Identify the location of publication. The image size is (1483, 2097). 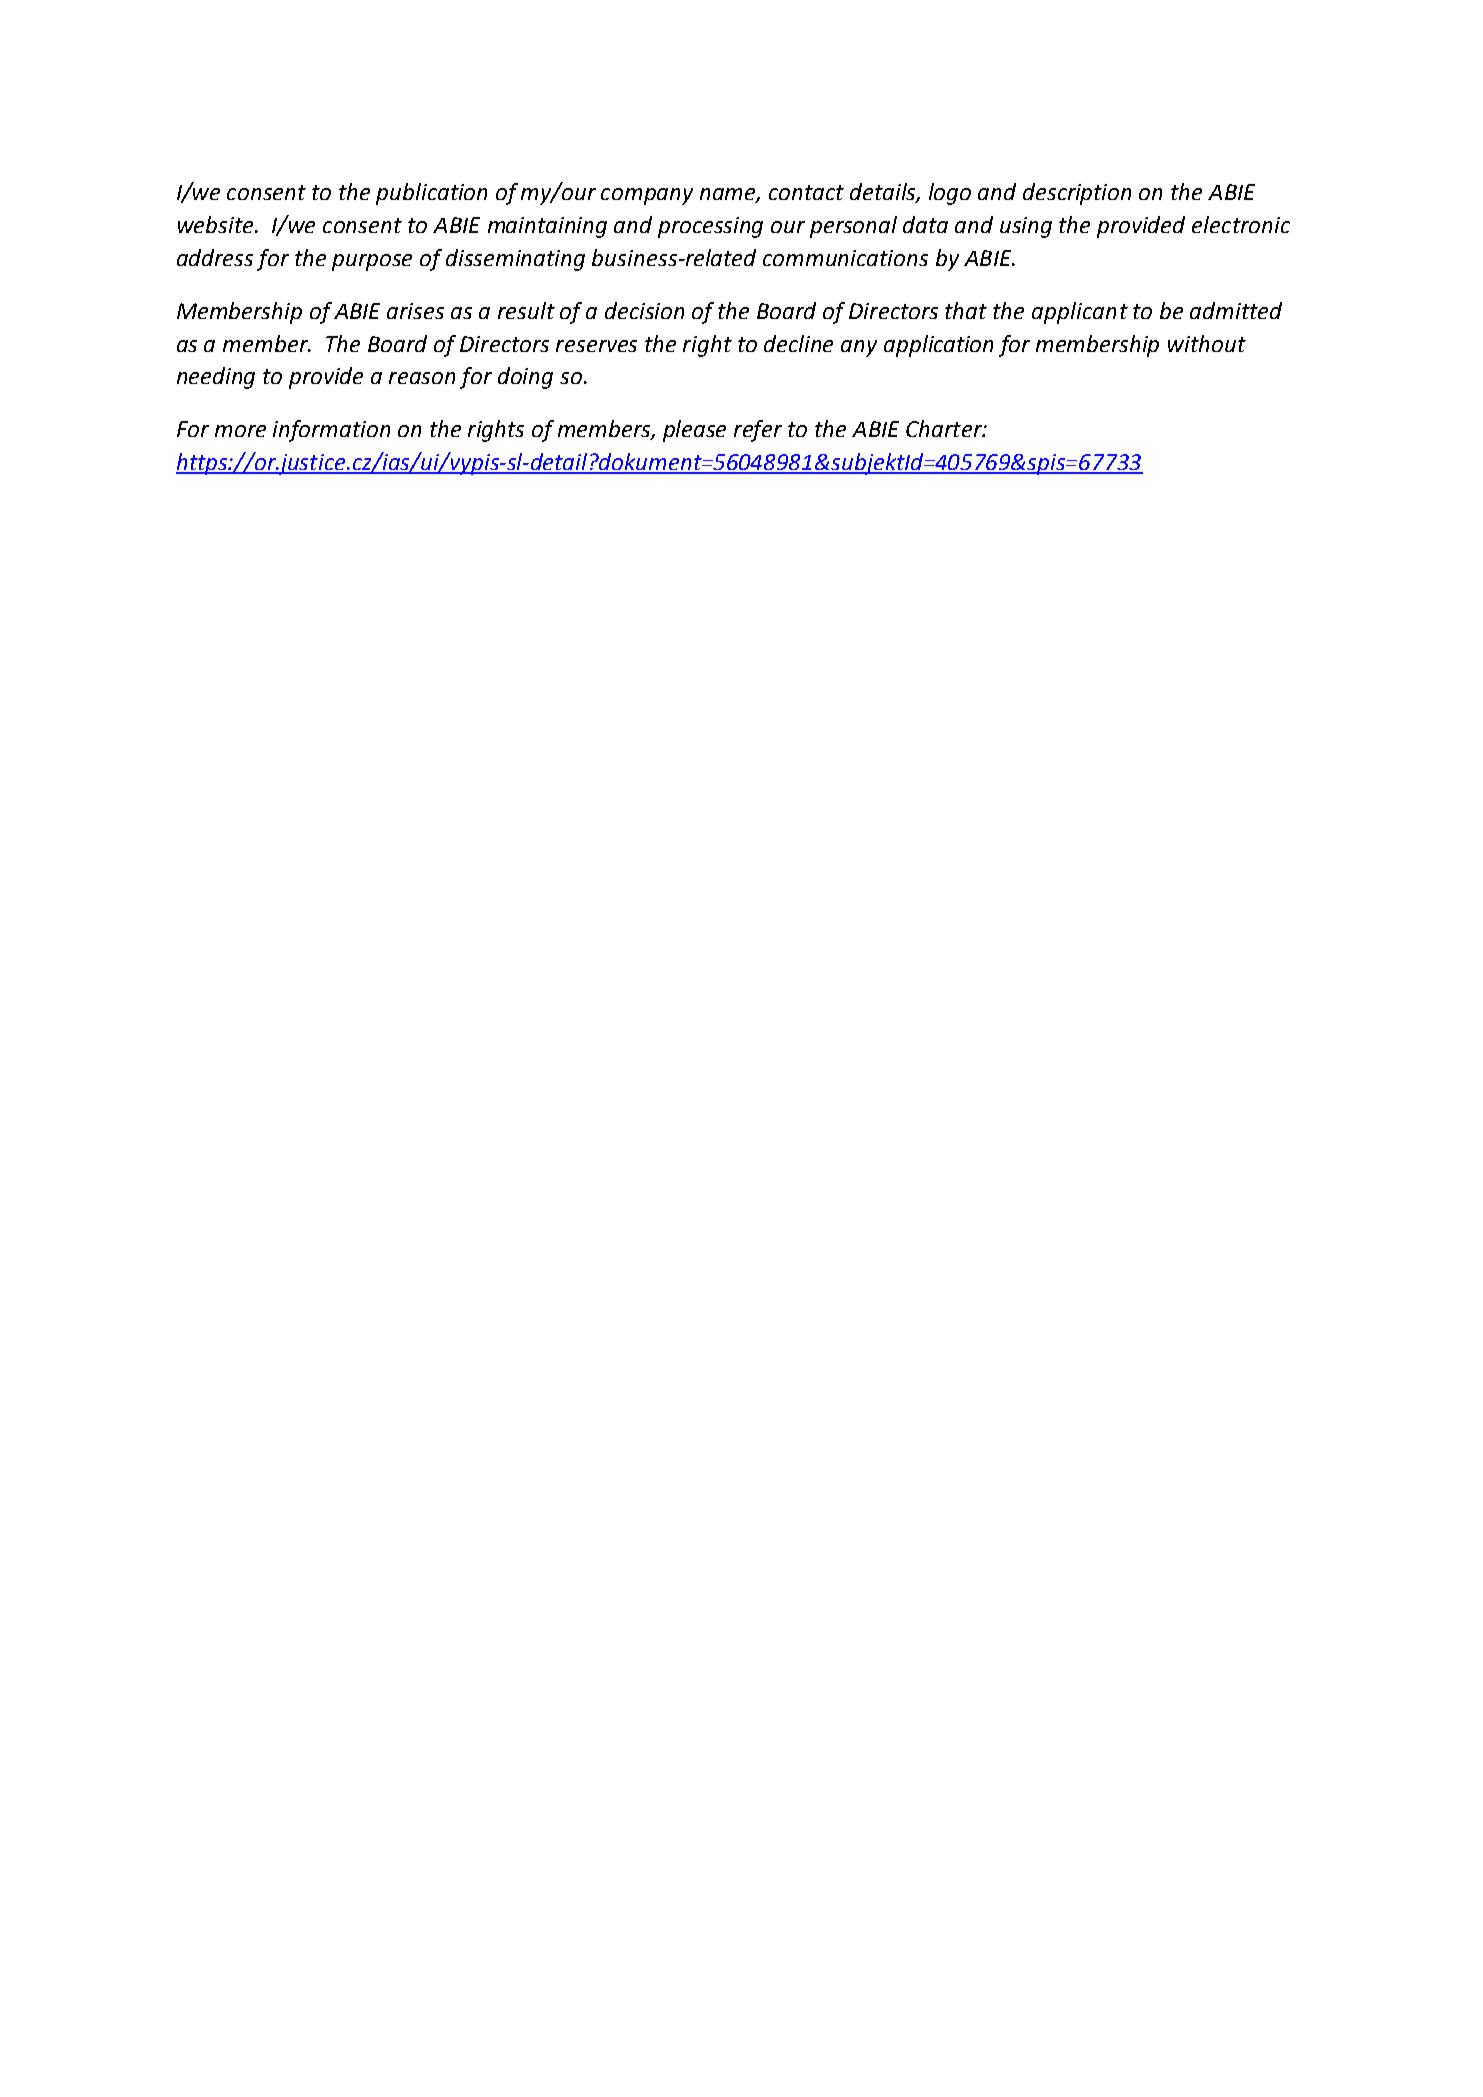
(431, 194).
